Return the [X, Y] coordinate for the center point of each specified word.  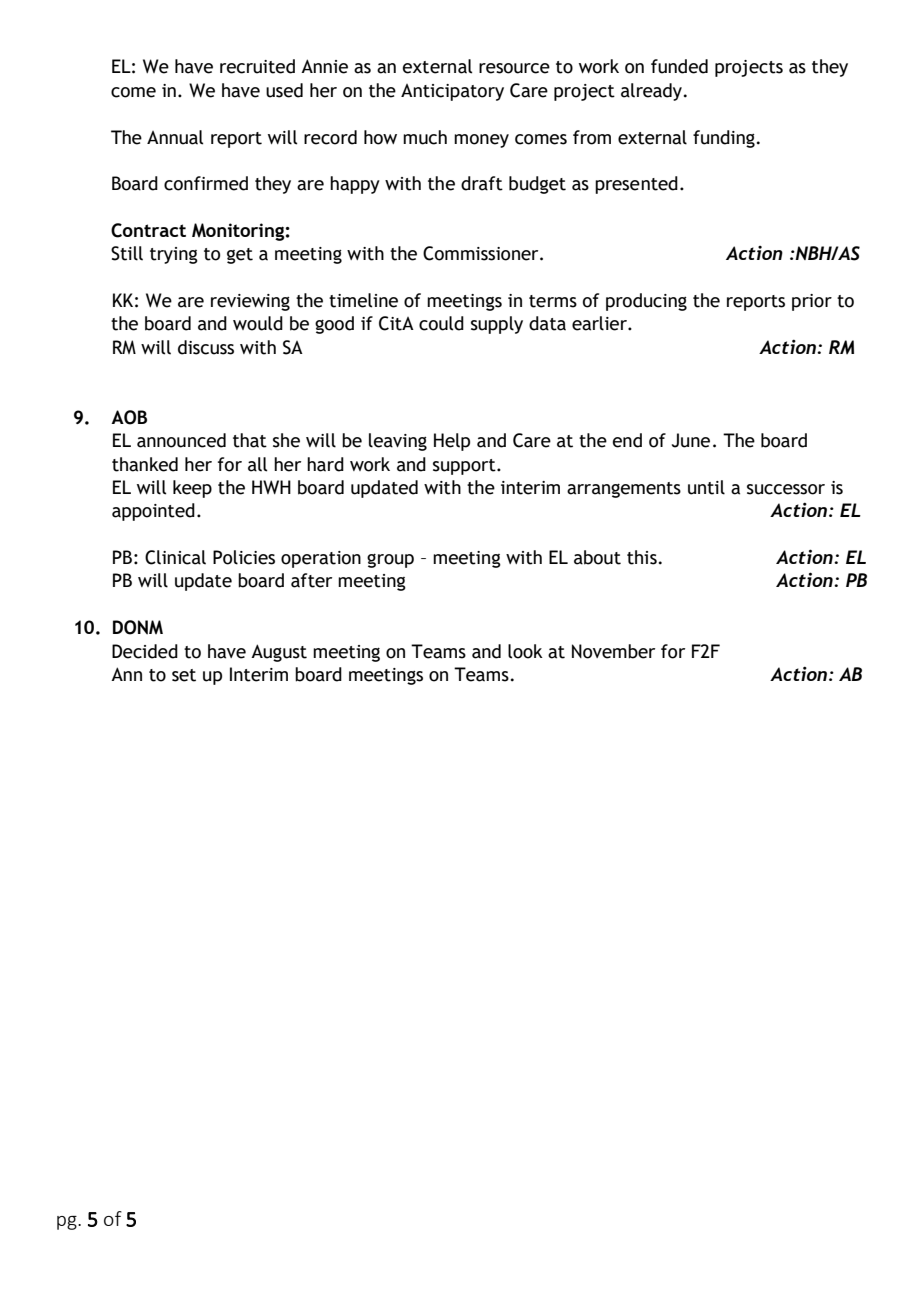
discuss [206, 347]
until [706, 487]
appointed [153, 512]
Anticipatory [452, 92]
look [525, 651]
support [465, 467]
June [691, 440]
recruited [257, 66]
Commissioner [482, 253]
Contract [148, 230]
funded [679, 66]
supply [497, 325]
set [184, 675]
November [613, 651]
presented [636, 185]
